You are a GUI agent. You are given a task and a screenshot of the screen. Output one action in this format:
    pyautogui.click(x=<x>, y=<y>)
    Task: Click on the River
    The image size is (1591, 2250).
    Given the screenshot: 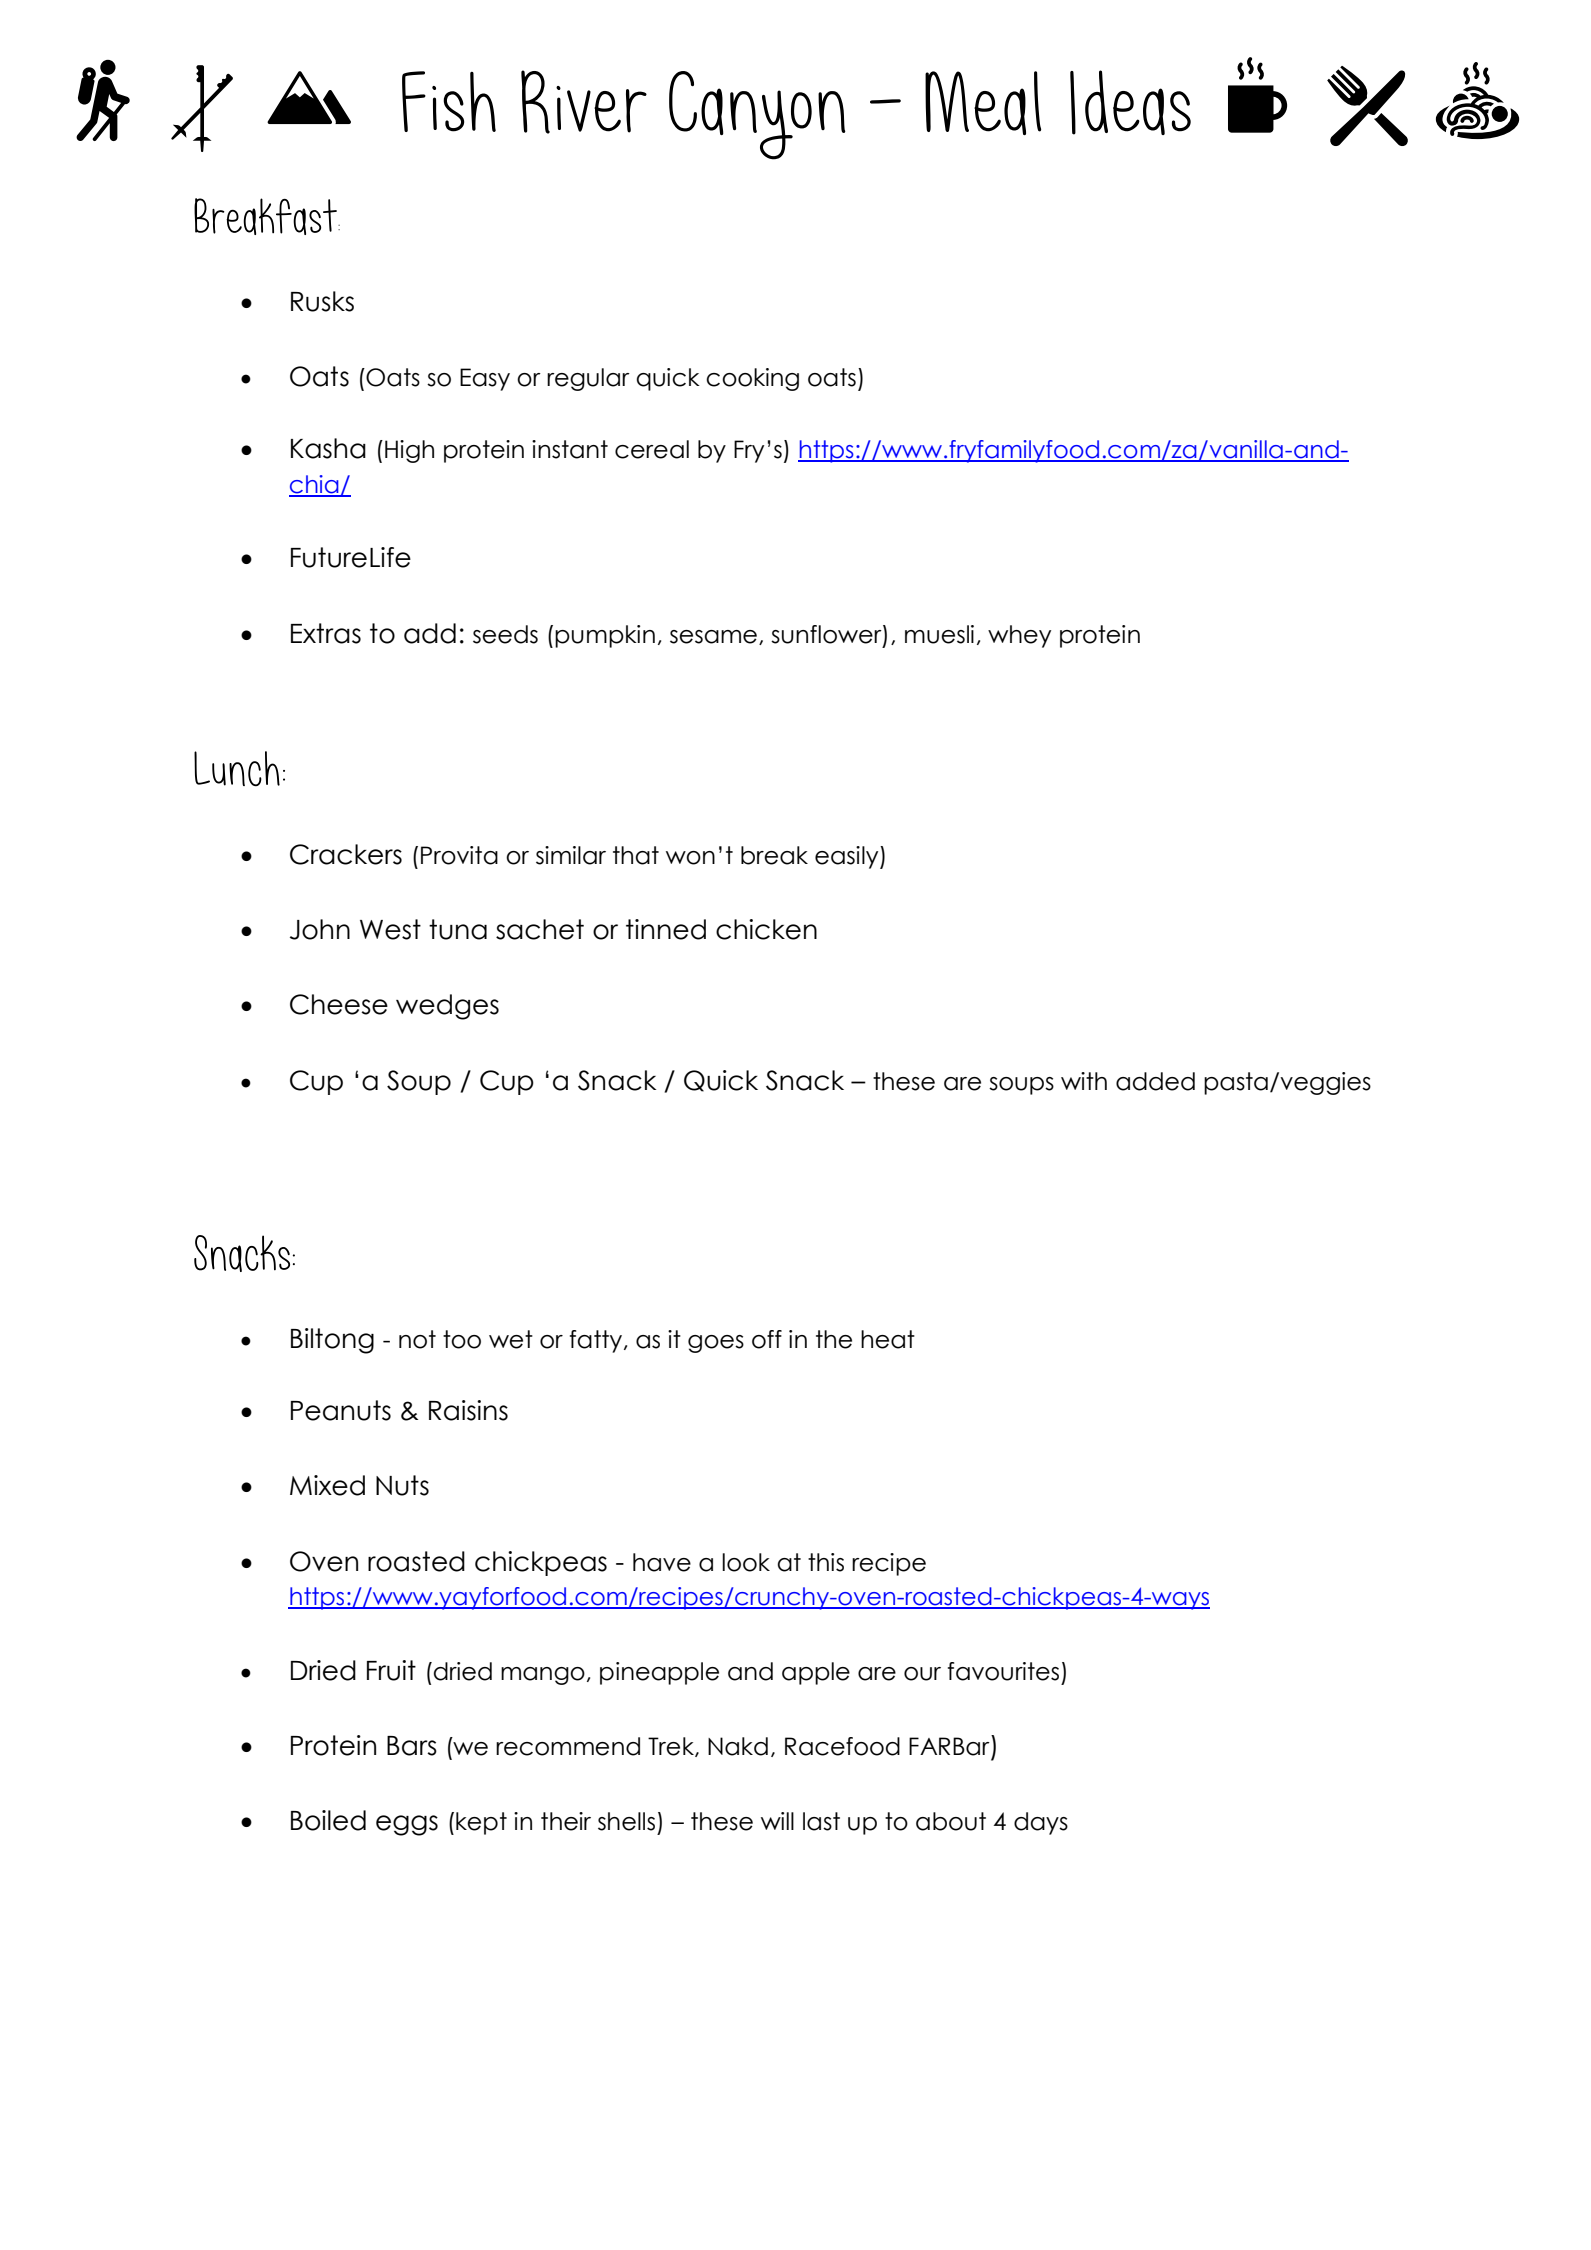 What is the action you would take?
    pyautogui.click(x=584, y=102)
